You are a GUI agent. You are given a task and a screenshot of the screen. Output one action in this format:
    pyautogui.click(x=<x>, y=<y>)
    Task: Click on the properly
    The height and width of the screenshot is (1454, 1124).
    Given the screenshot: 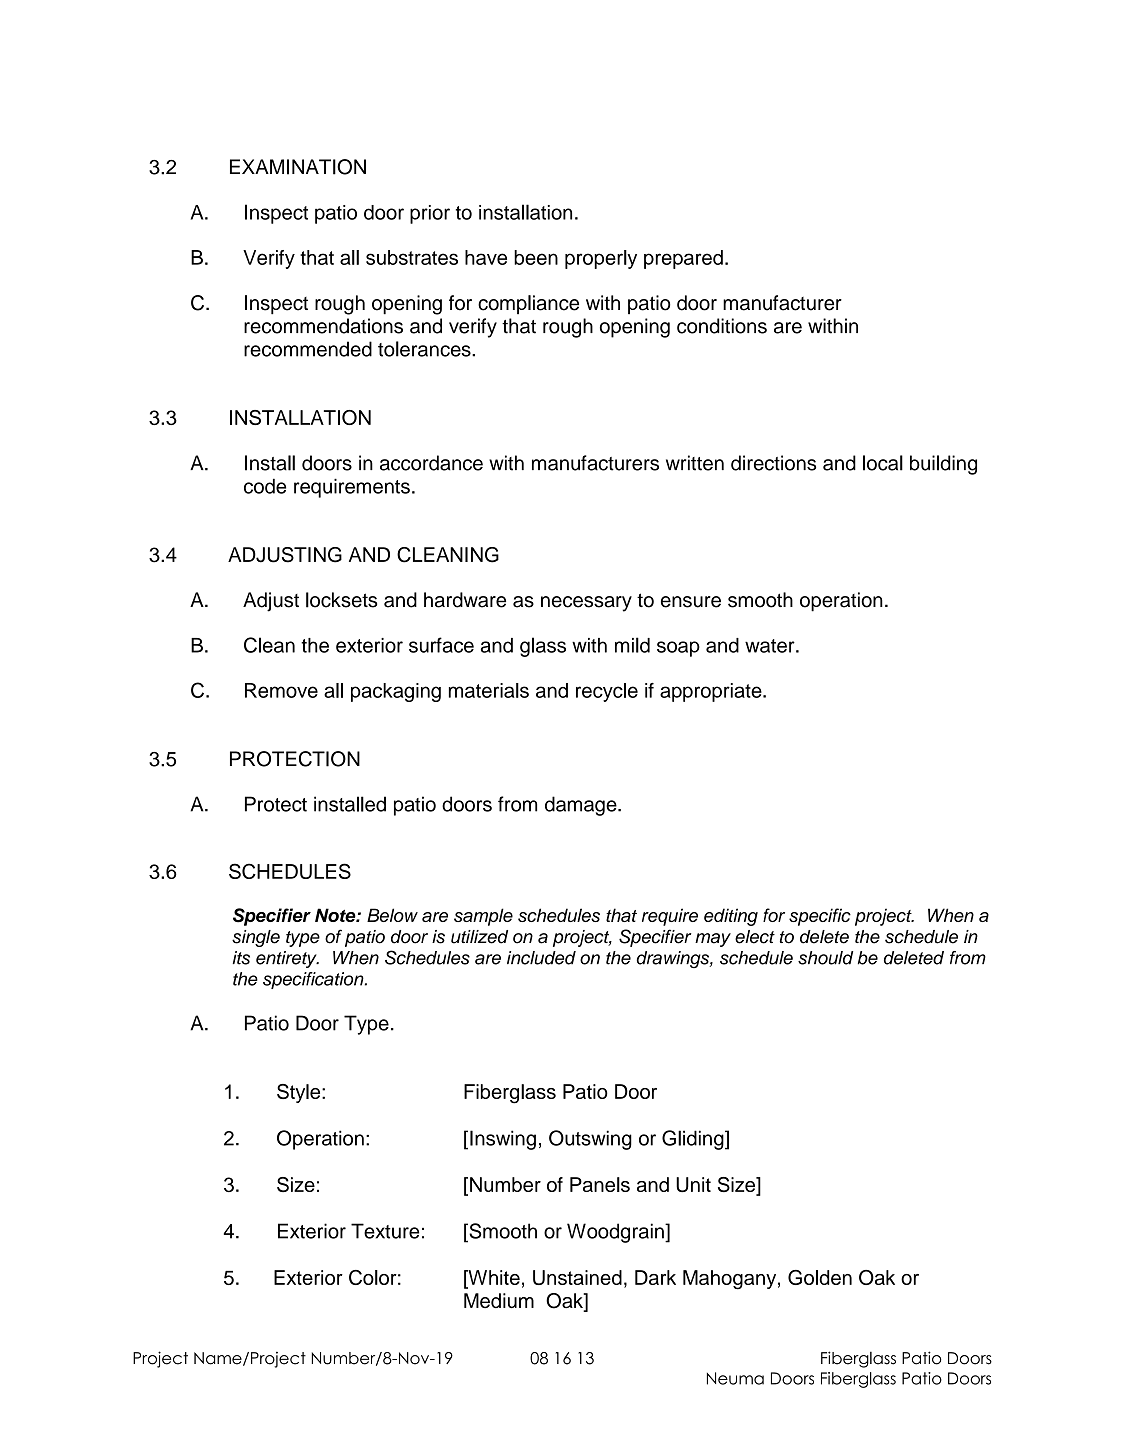 What is the action you would take?
    pyautogui.click(x=601, y=259)
